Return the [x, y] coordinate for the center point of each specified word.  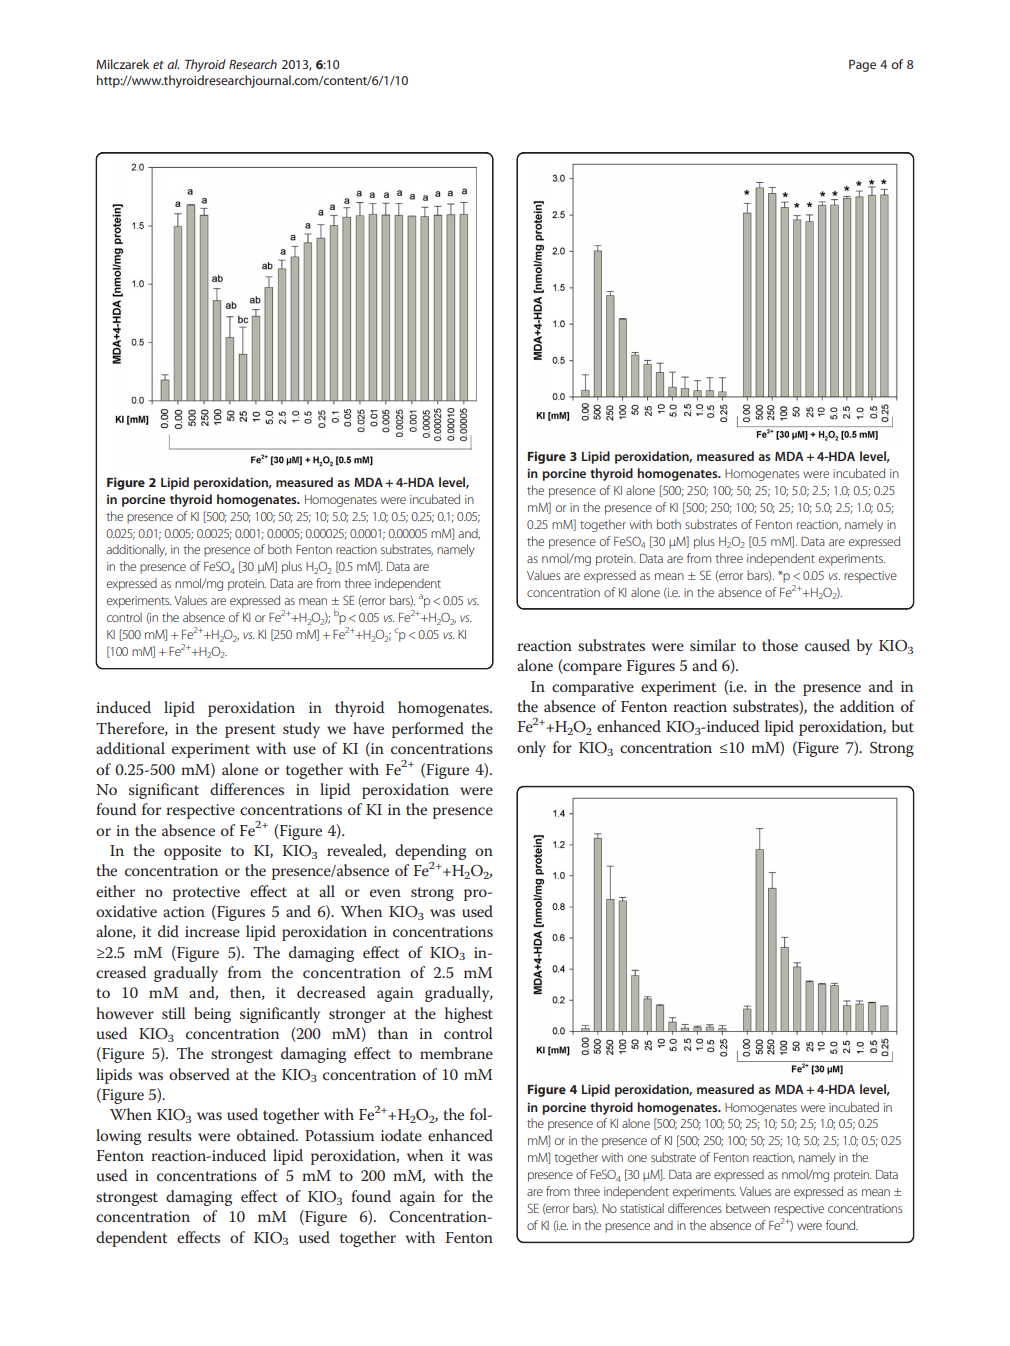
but [903, 726]
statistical [642, 1208]
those [780, 645]
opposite [192, 852]
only [531, 749]
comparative [593, 688]
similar [713, 645]
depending [430, 852]
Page [862, 65]
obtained [267, 1135]
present [250, 731]
